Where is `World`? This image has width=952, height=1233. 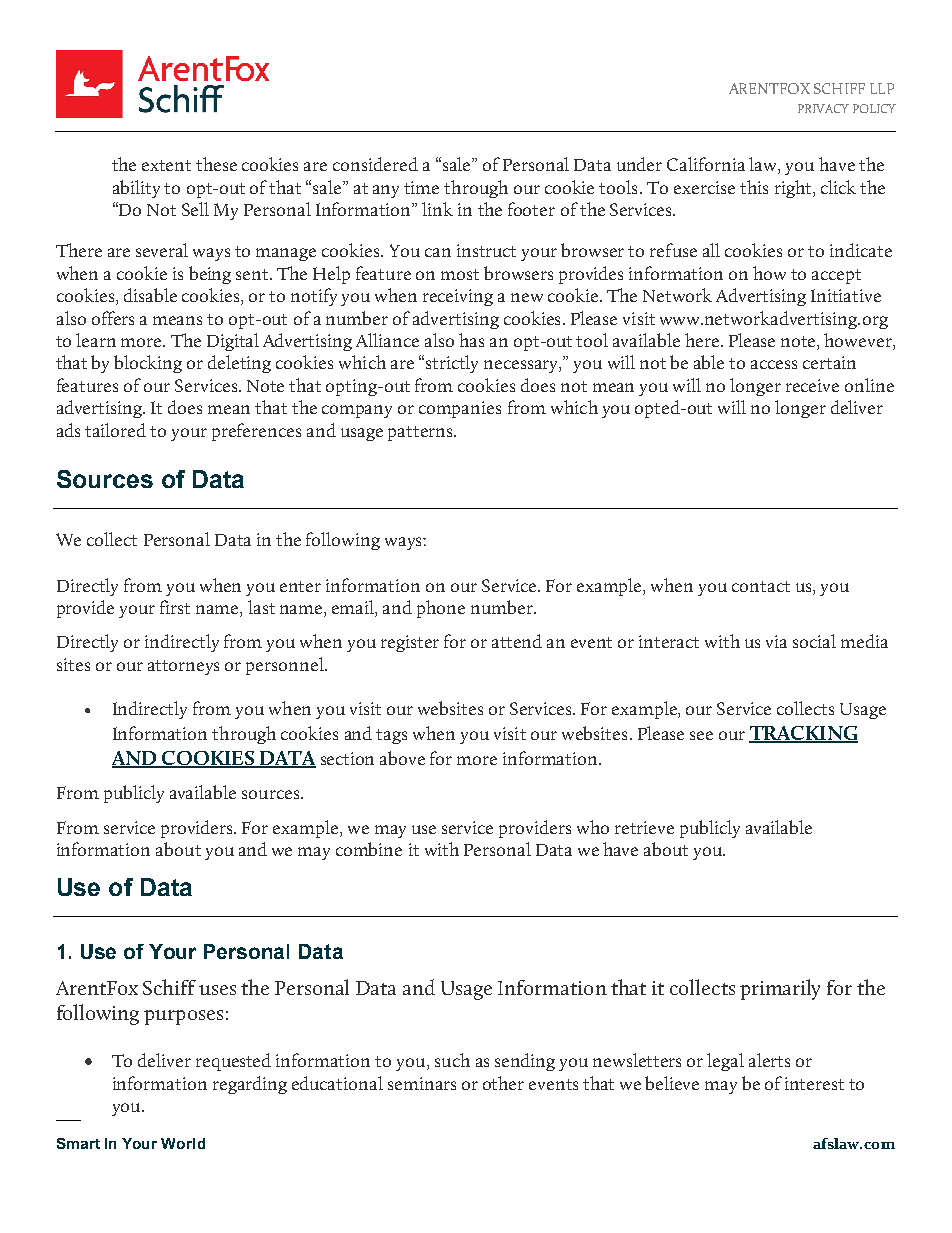
World is located at coordinates (183, 1143).
